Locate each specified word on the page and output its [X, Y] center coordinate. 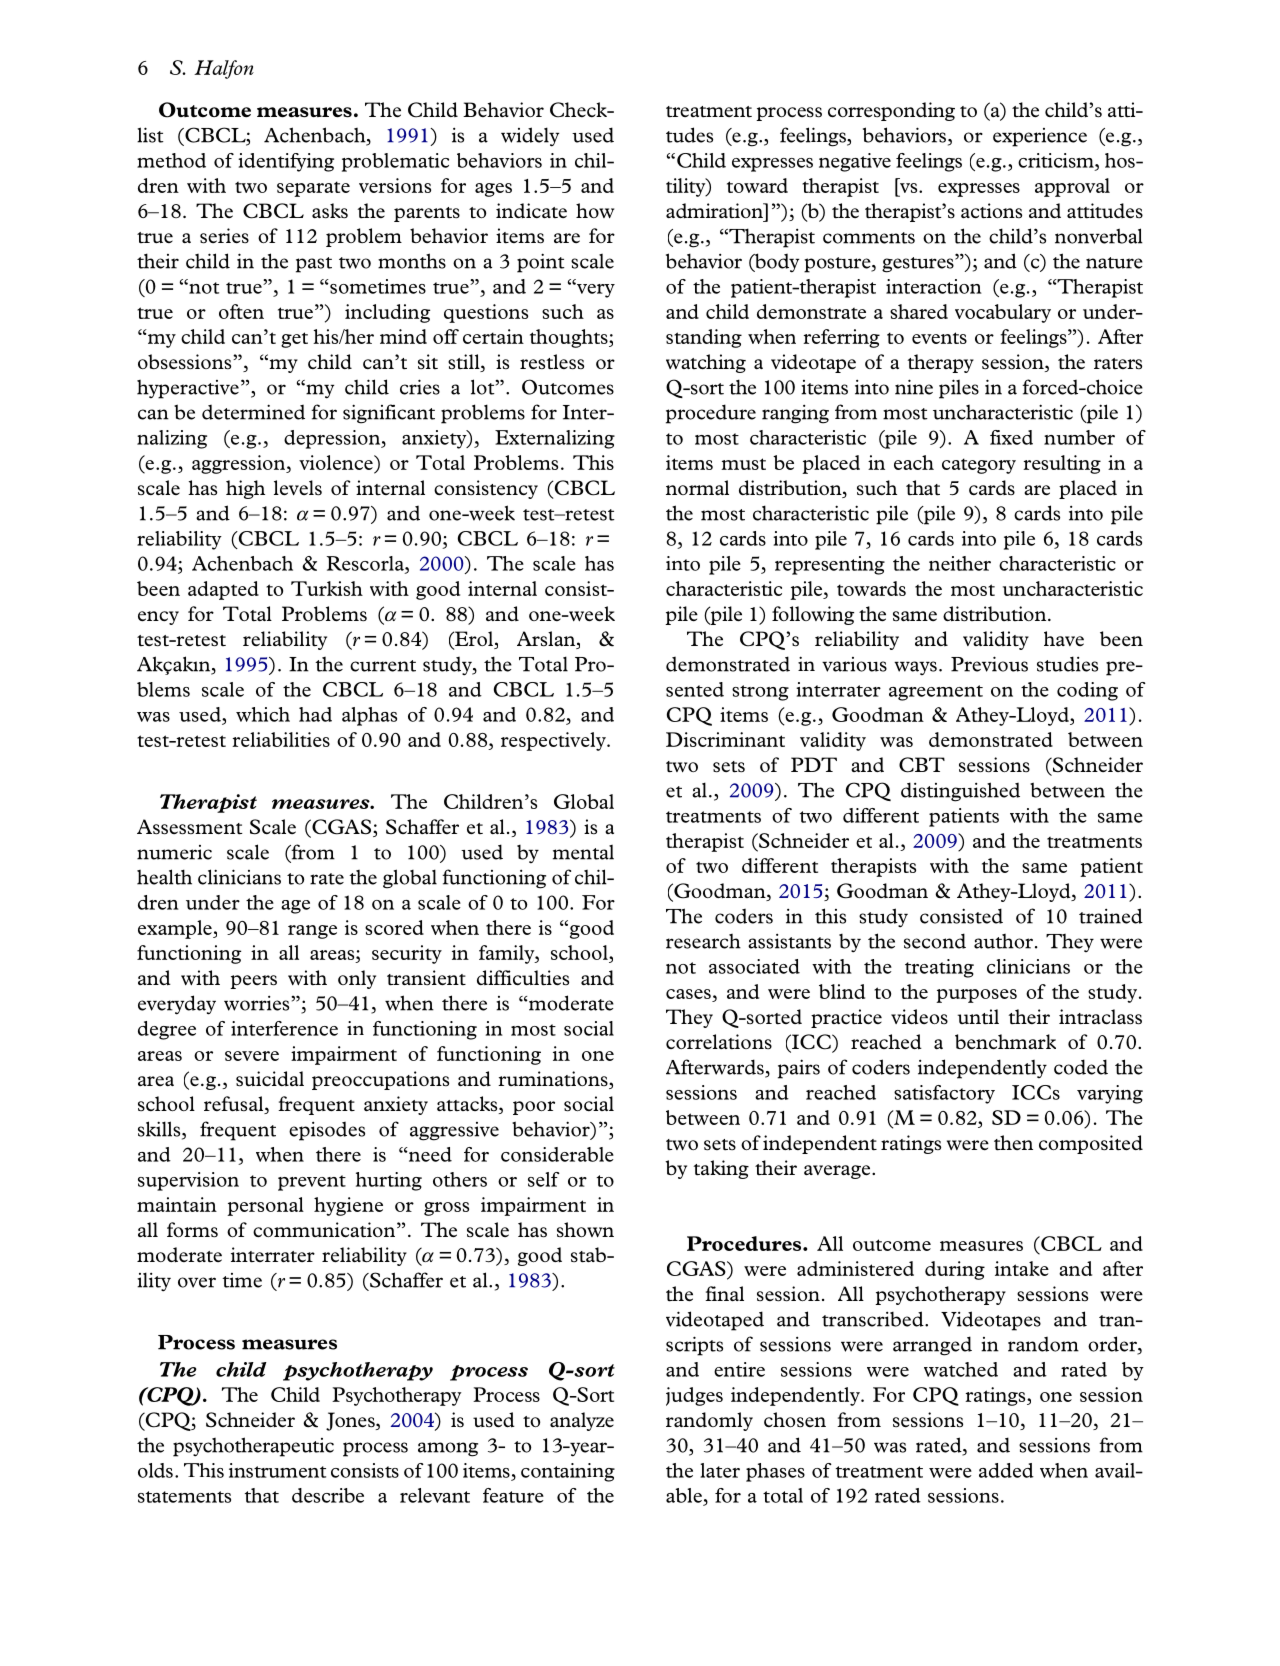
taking [721, 1169]
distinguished [960, 792]
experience [1040, 137]
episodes [327, 1131]
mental [583, 852]
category [979, 466]
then [1013, 1143]
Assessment [190, 827]
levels [298, 488]
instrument [277, 1470]
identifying [286, 162]
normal [697, 487]
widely [530, 137]
